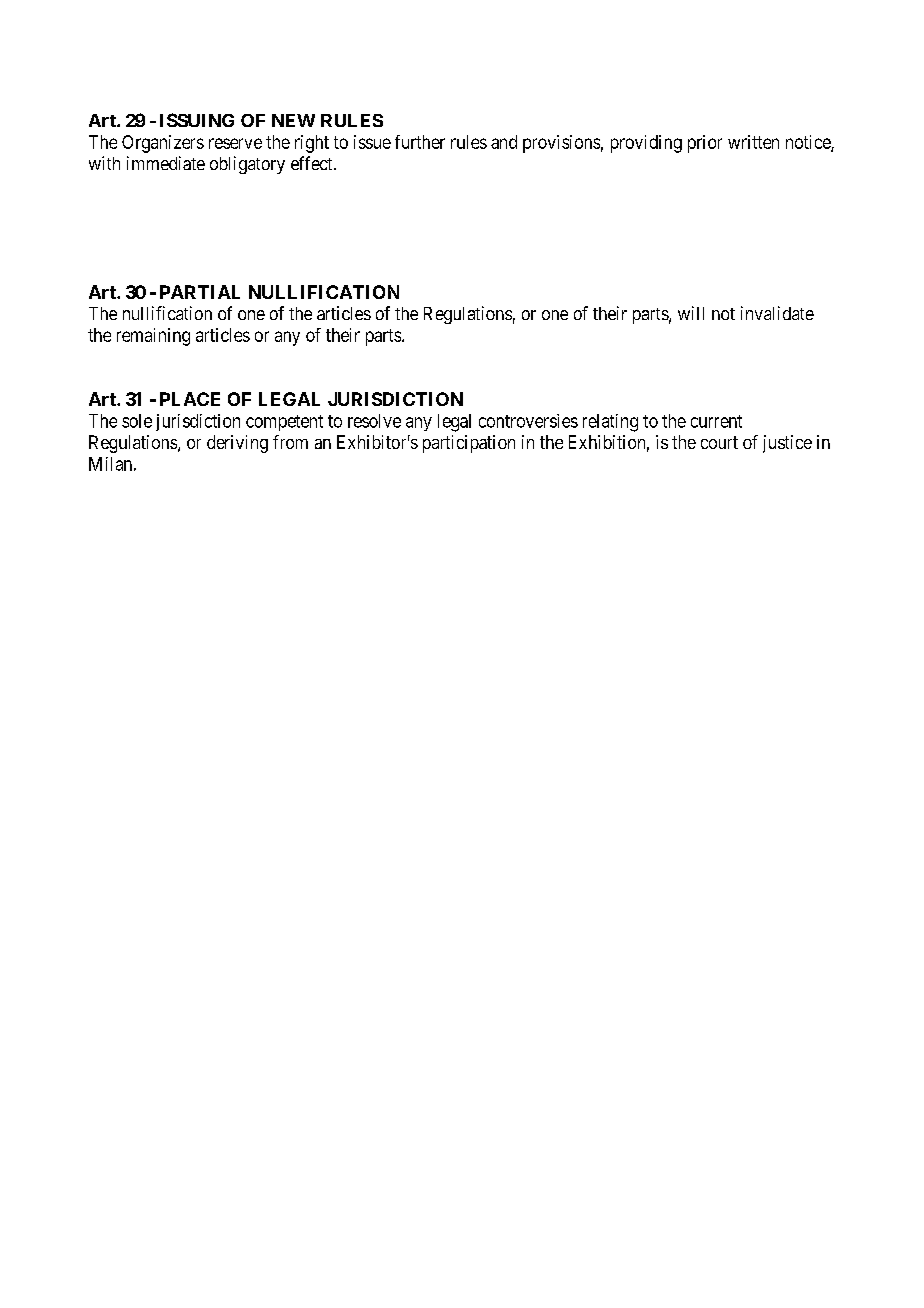 The height and width of the image is (1308, 924). Describe the element at coordinates (153, 337) in the image. I see `remaining` at that location.
